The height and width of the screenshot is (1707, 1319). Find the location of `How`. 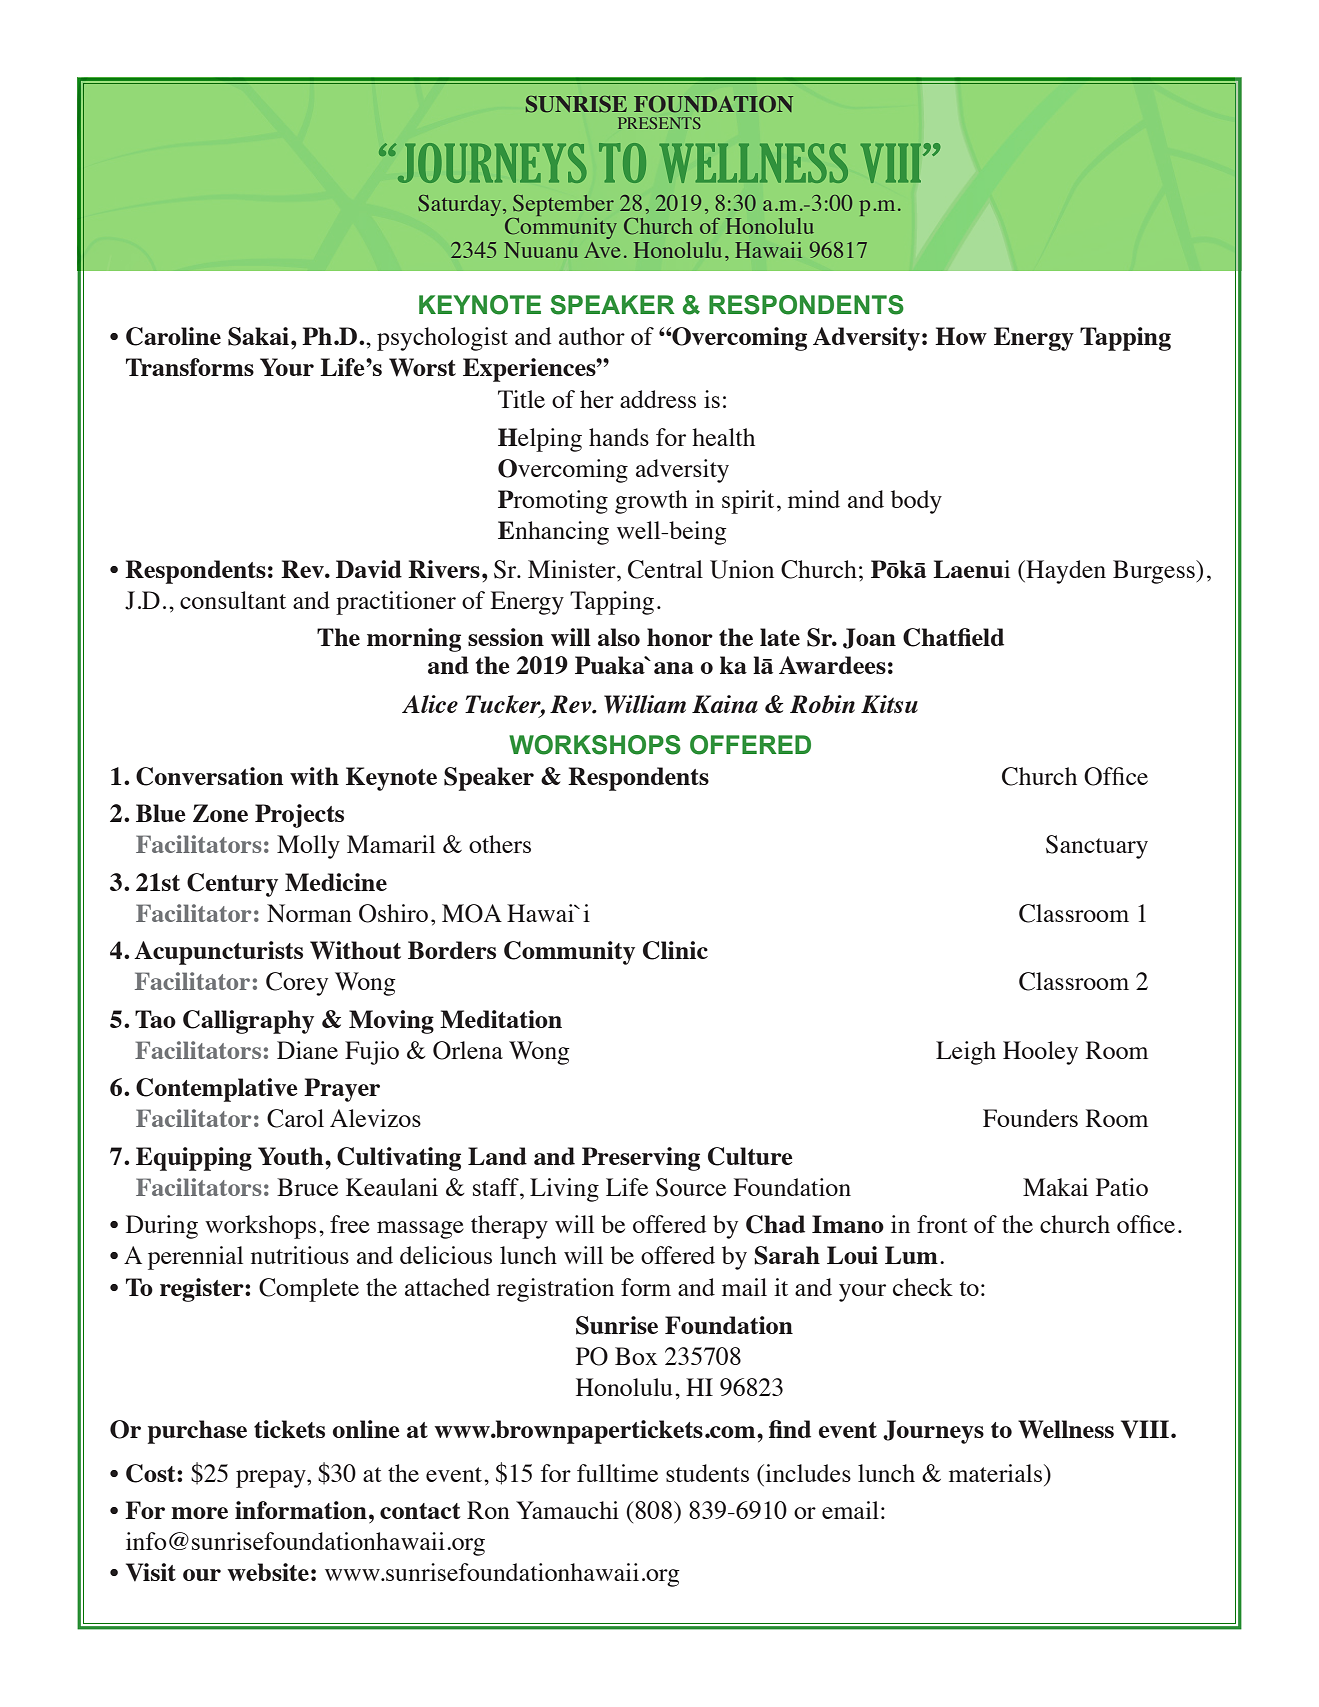

How is located at coordinates (961, 336).
